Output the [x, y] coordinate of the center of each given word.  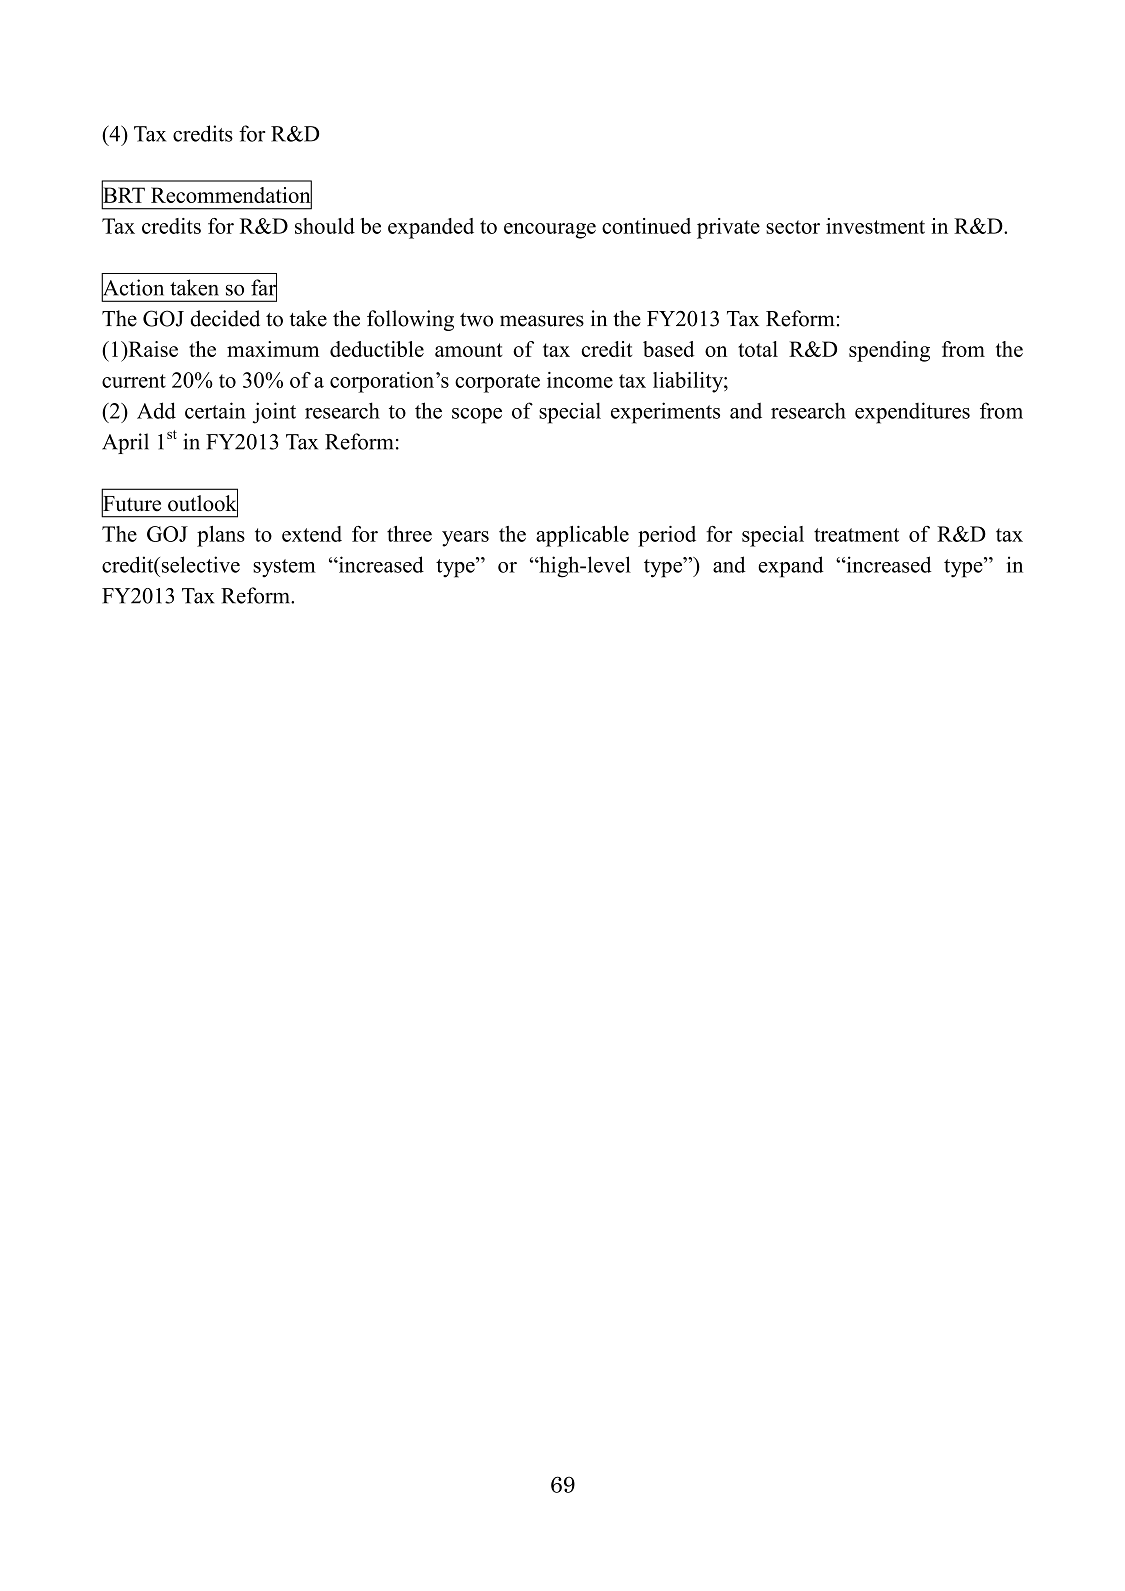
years [465, 539]
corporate [497, 383]
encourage [550, 231]
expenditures [912, 413]
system [284, 568]
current [134, 381]
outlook [203, 503]
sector [793, 227]
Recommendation [231, 195]
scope [477, 416]
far [264, 287]
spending [889, 351]
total [758, 349]
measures [542, 321]
